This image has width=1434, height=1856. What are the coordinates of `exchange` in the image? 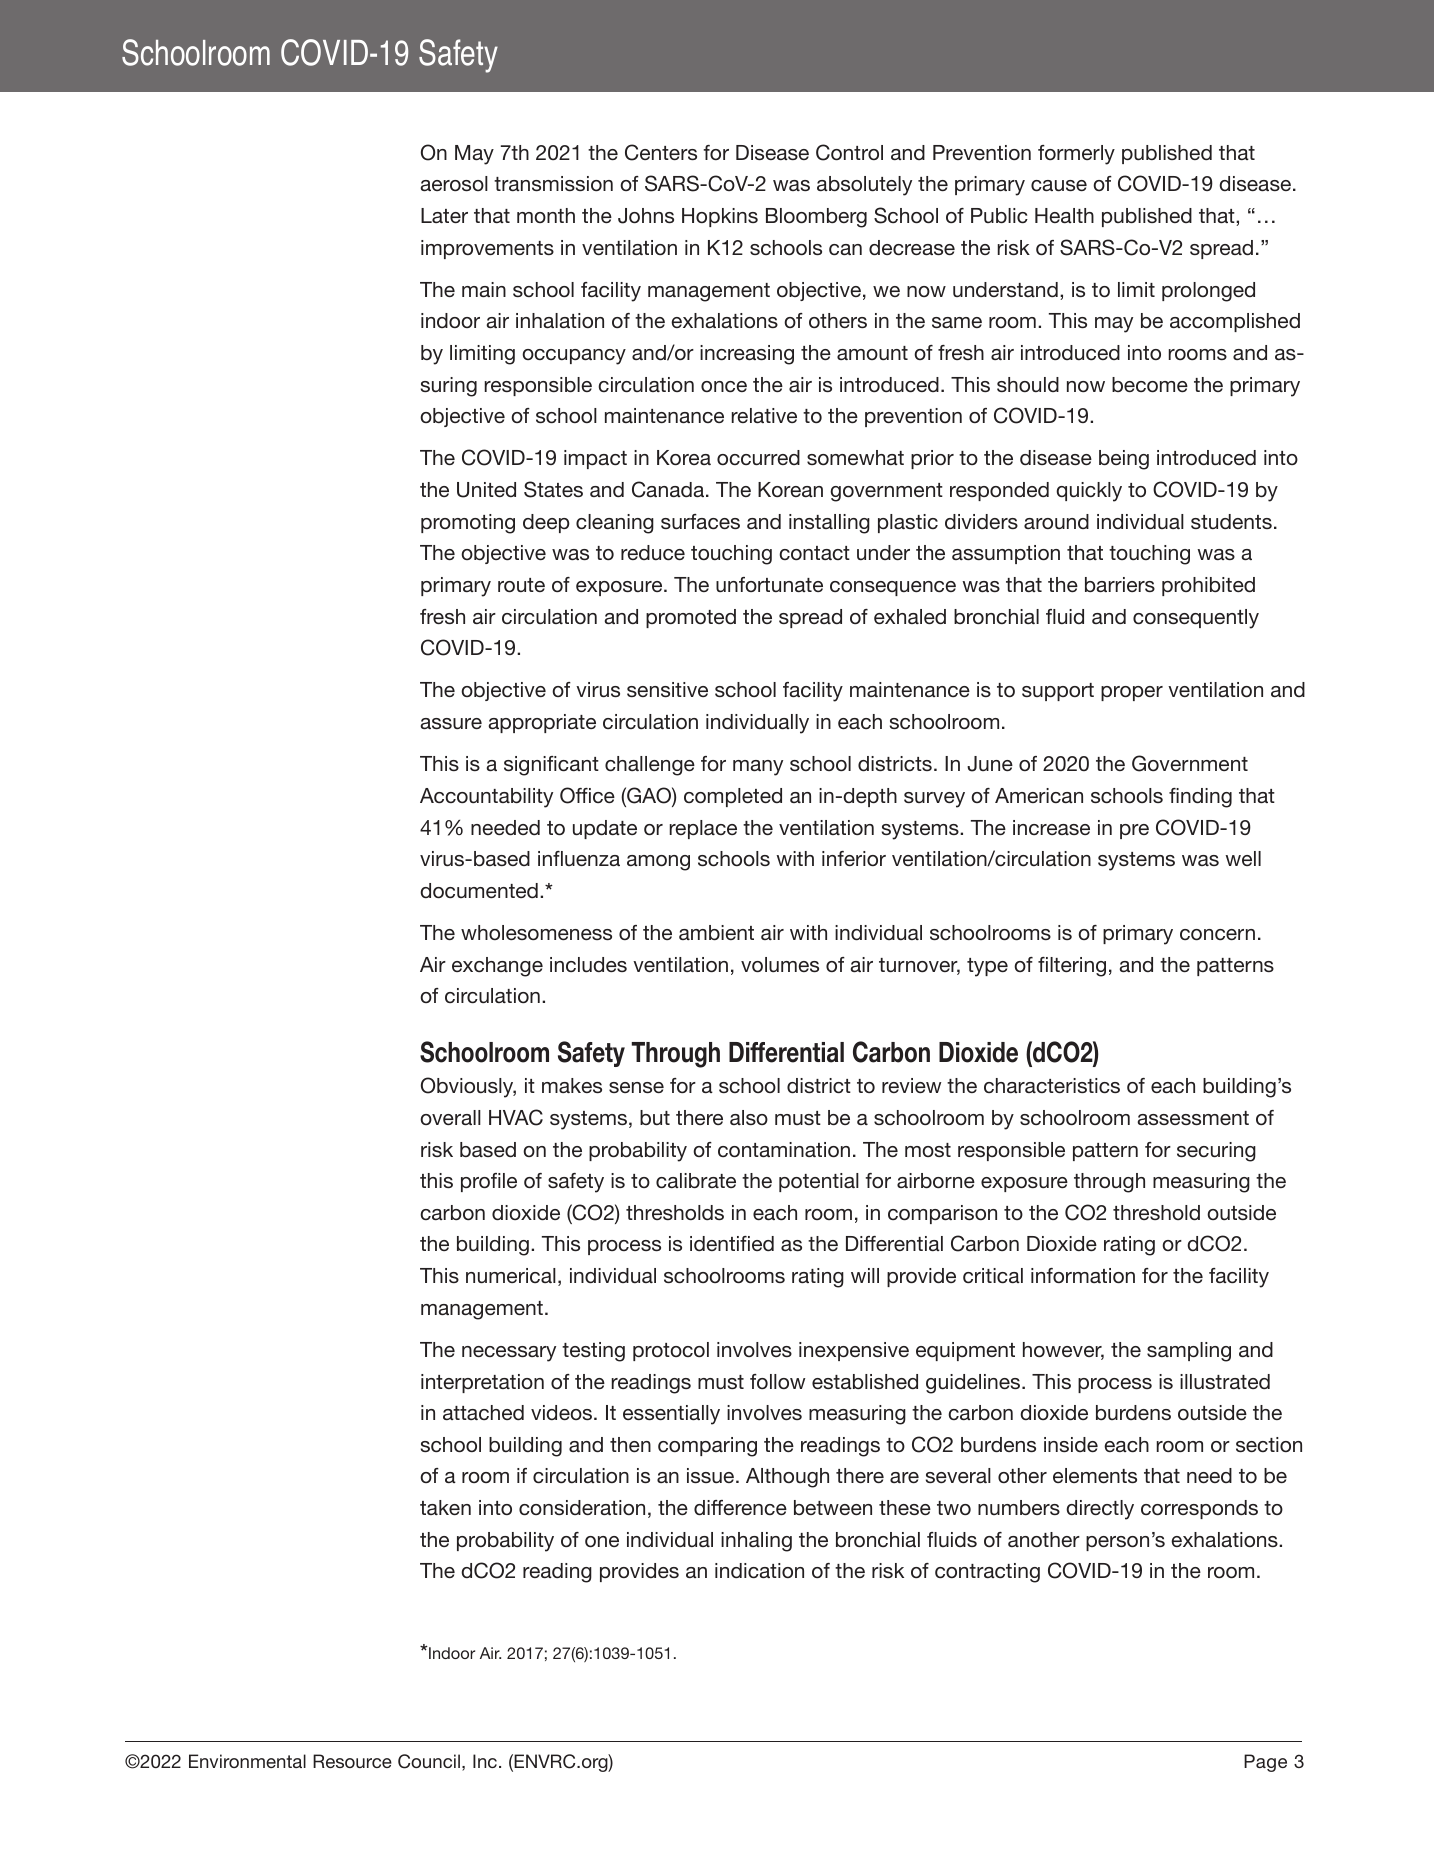 It's located at (497, 967).
